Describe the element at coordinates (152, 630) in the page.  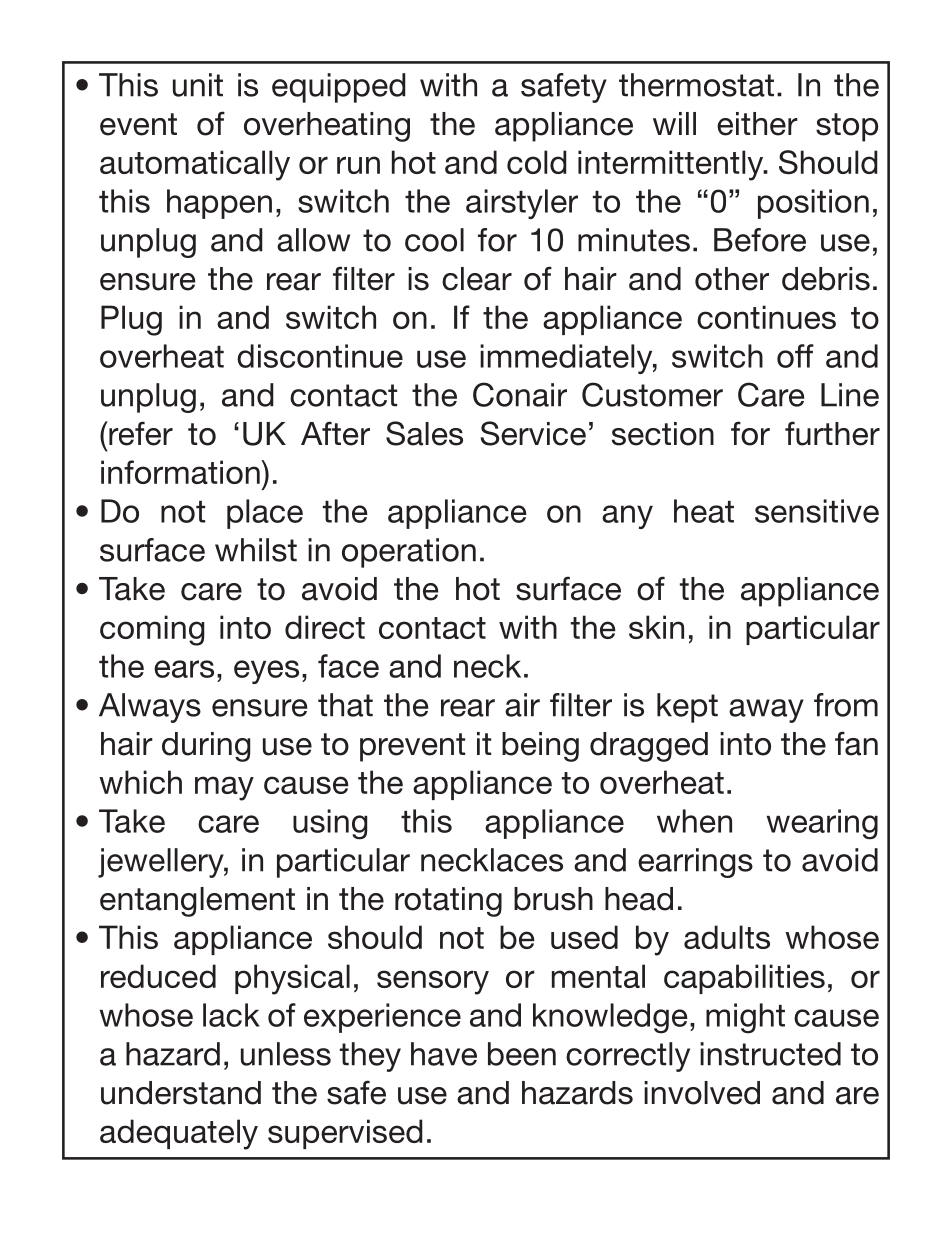
I see `coming` at that location.
